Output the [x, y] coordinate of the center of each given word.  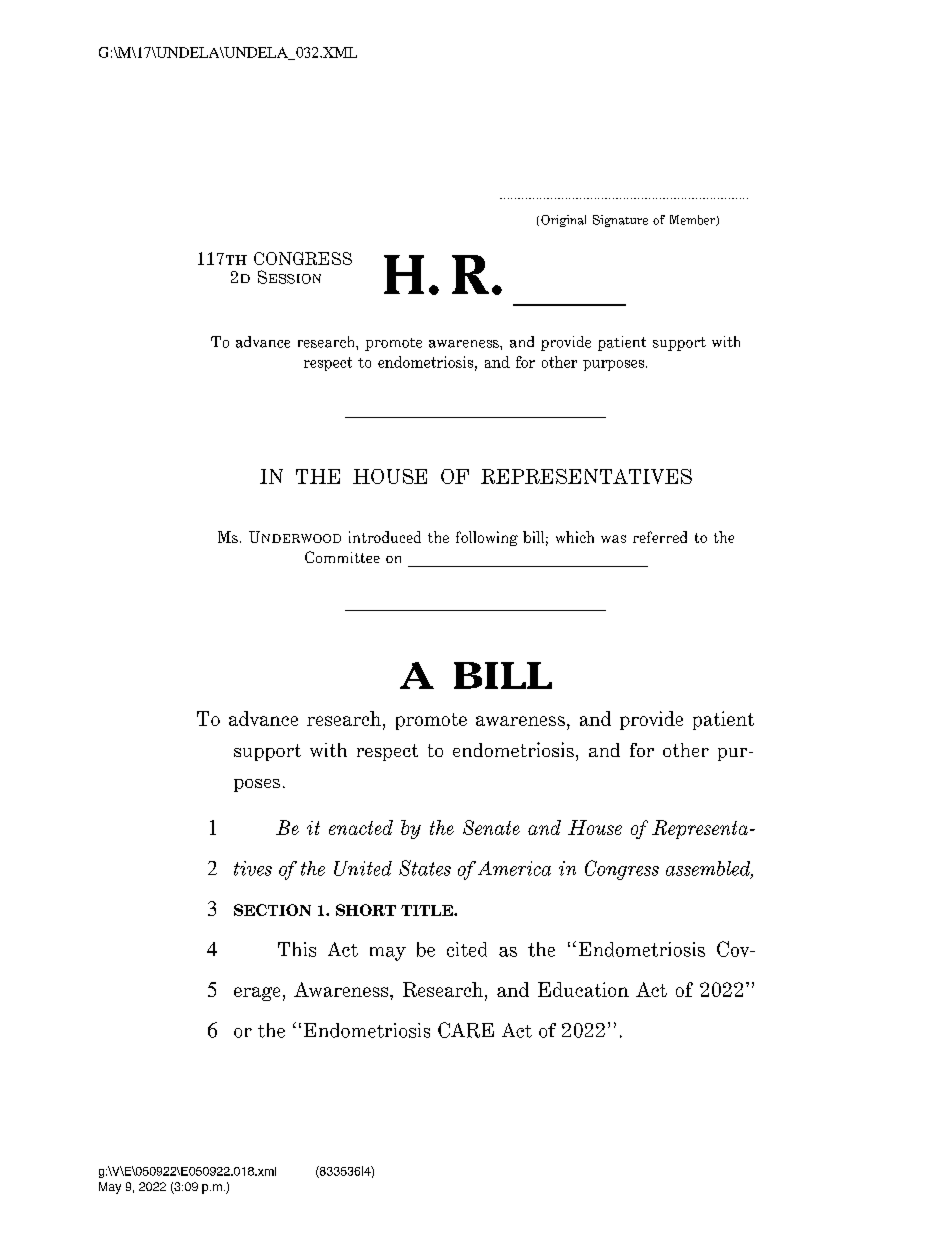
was [613, 539]
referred [660, 537]
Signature [620, 221]
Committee [342, 557]
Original [563, 221]
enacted [361, 827]
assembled [709, 869]
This [297, 949]
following [487, 538]
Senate [491, 827]
